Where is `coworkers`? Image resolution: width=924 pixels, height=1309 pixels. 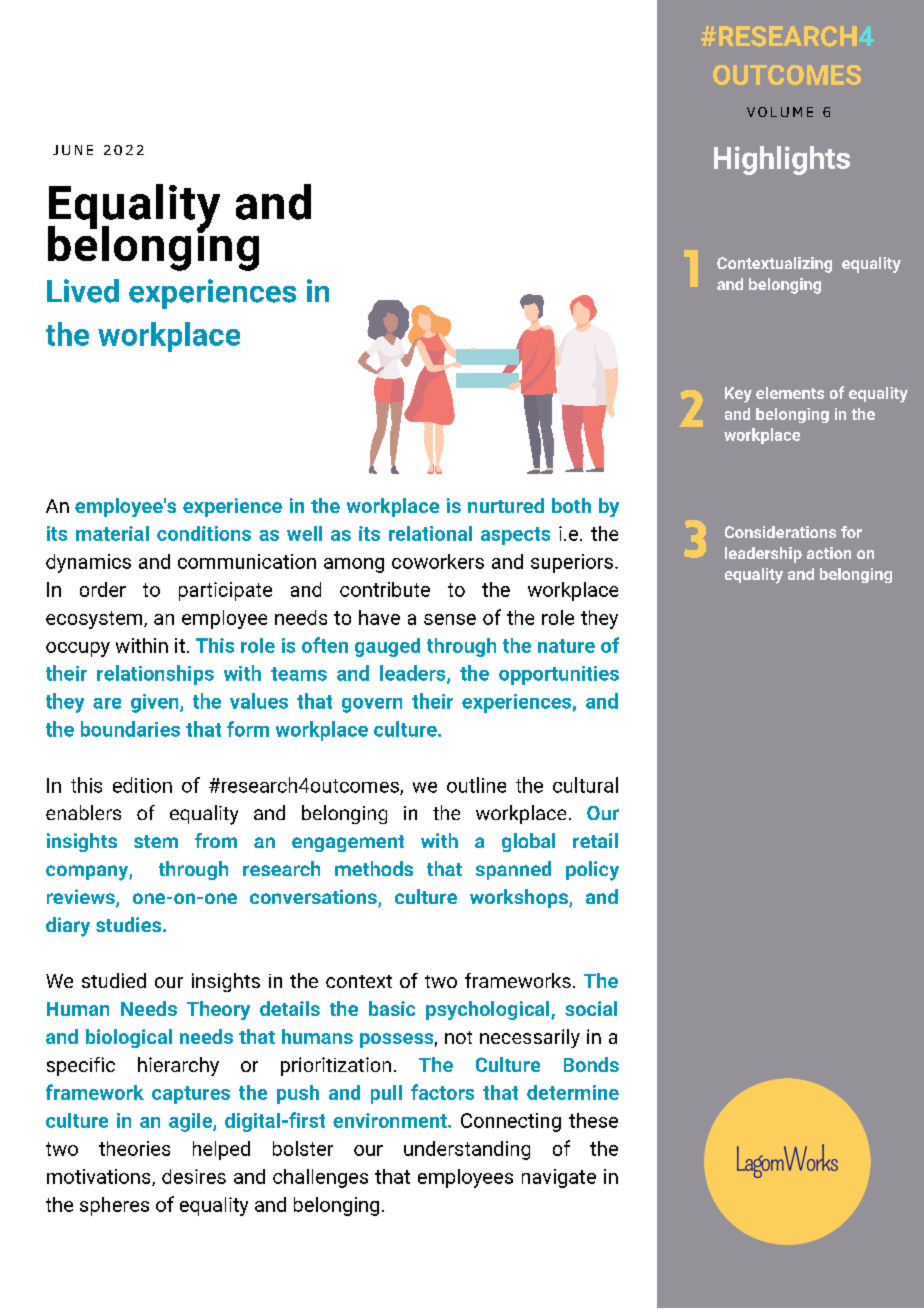 coworkers is located at coordinates (438, 561).
